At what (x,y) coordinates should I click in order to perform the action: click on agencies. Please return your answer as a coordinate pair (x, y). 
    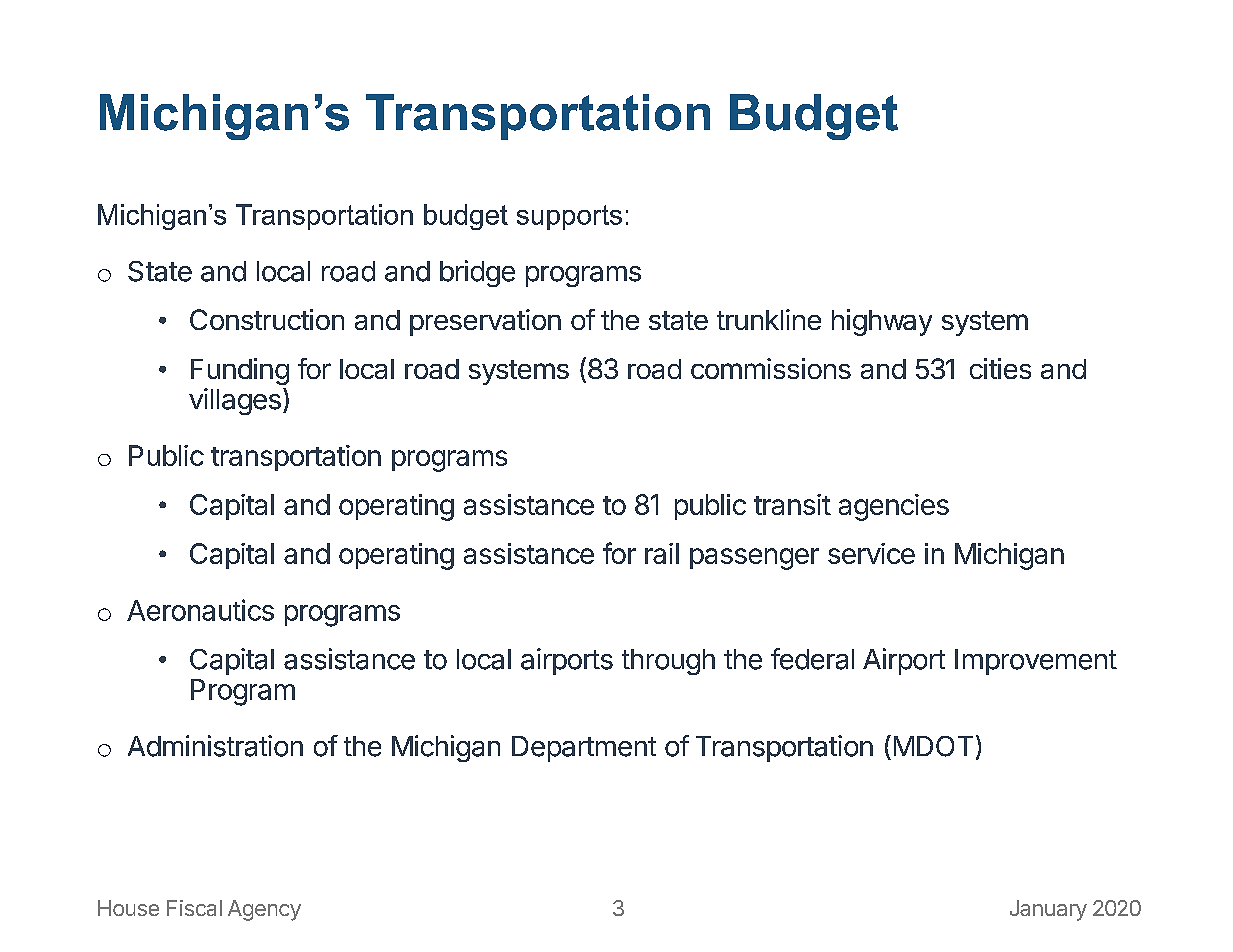
    Looking at the image, I should click on (894, 507).
